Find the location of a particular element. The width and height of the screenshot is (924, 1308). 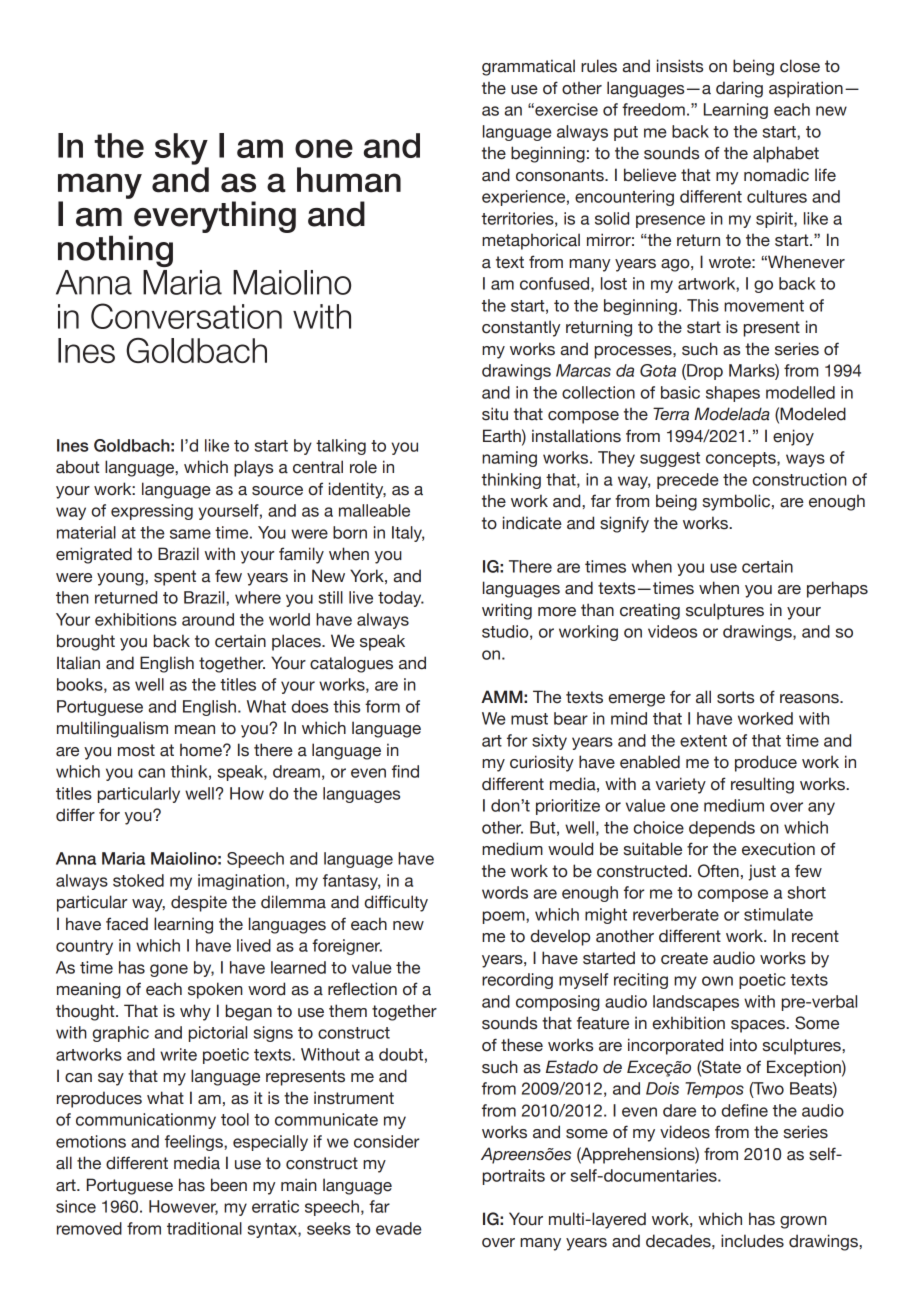

sorts is located at coordinates (735, 697).
